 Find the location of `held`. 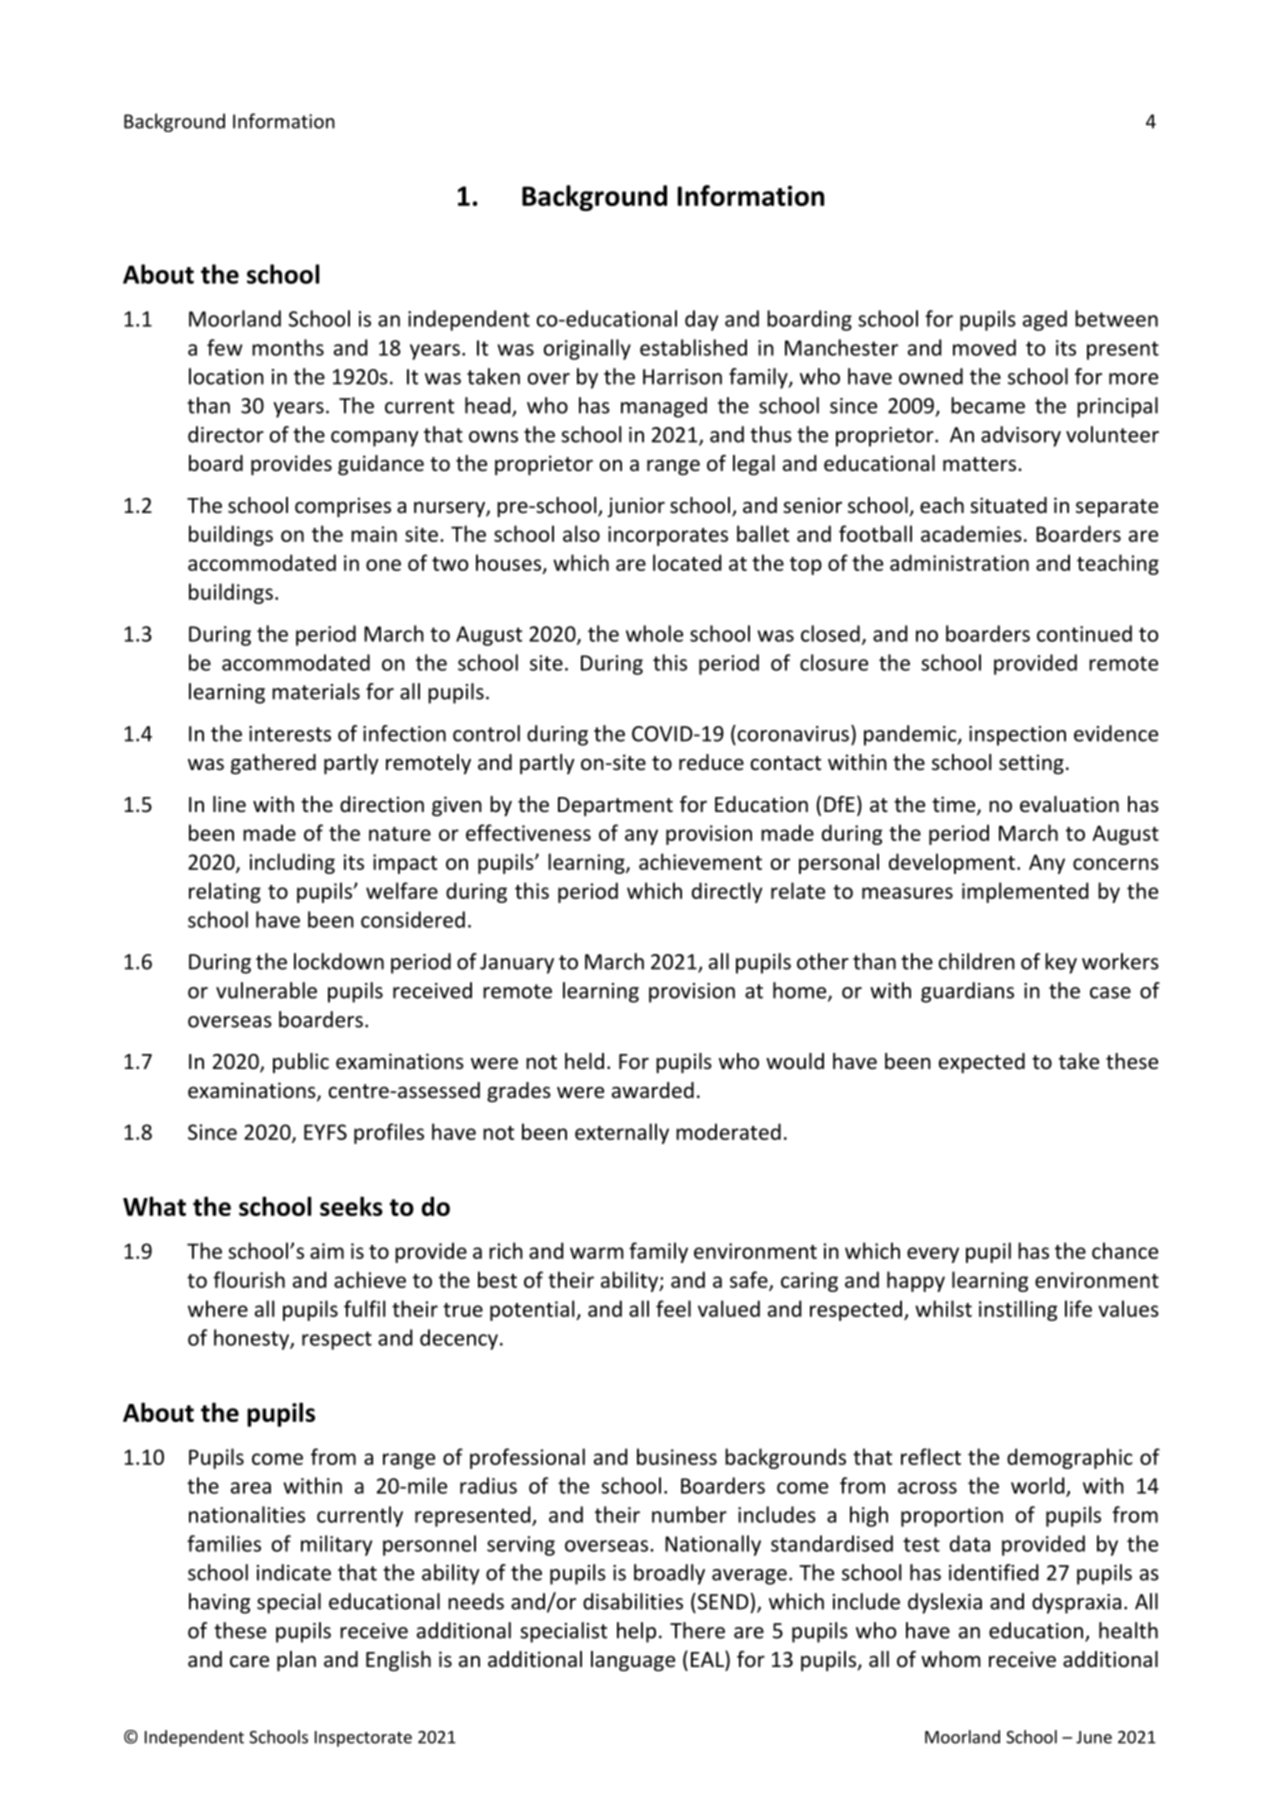

held is located at coordinates (584, 1061).
